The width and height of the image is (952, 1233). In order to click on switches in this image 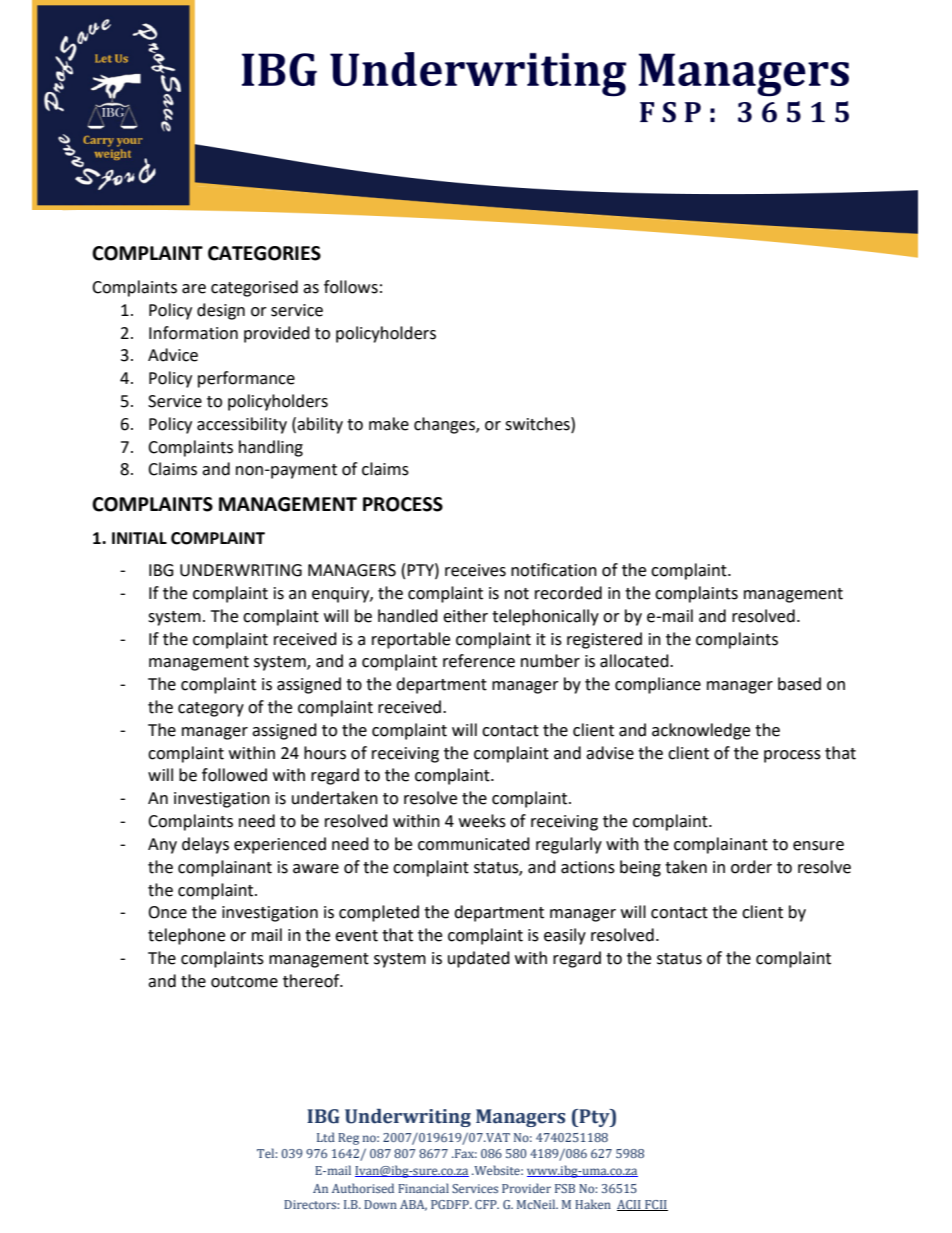, I will do `click(538, 424)`.
